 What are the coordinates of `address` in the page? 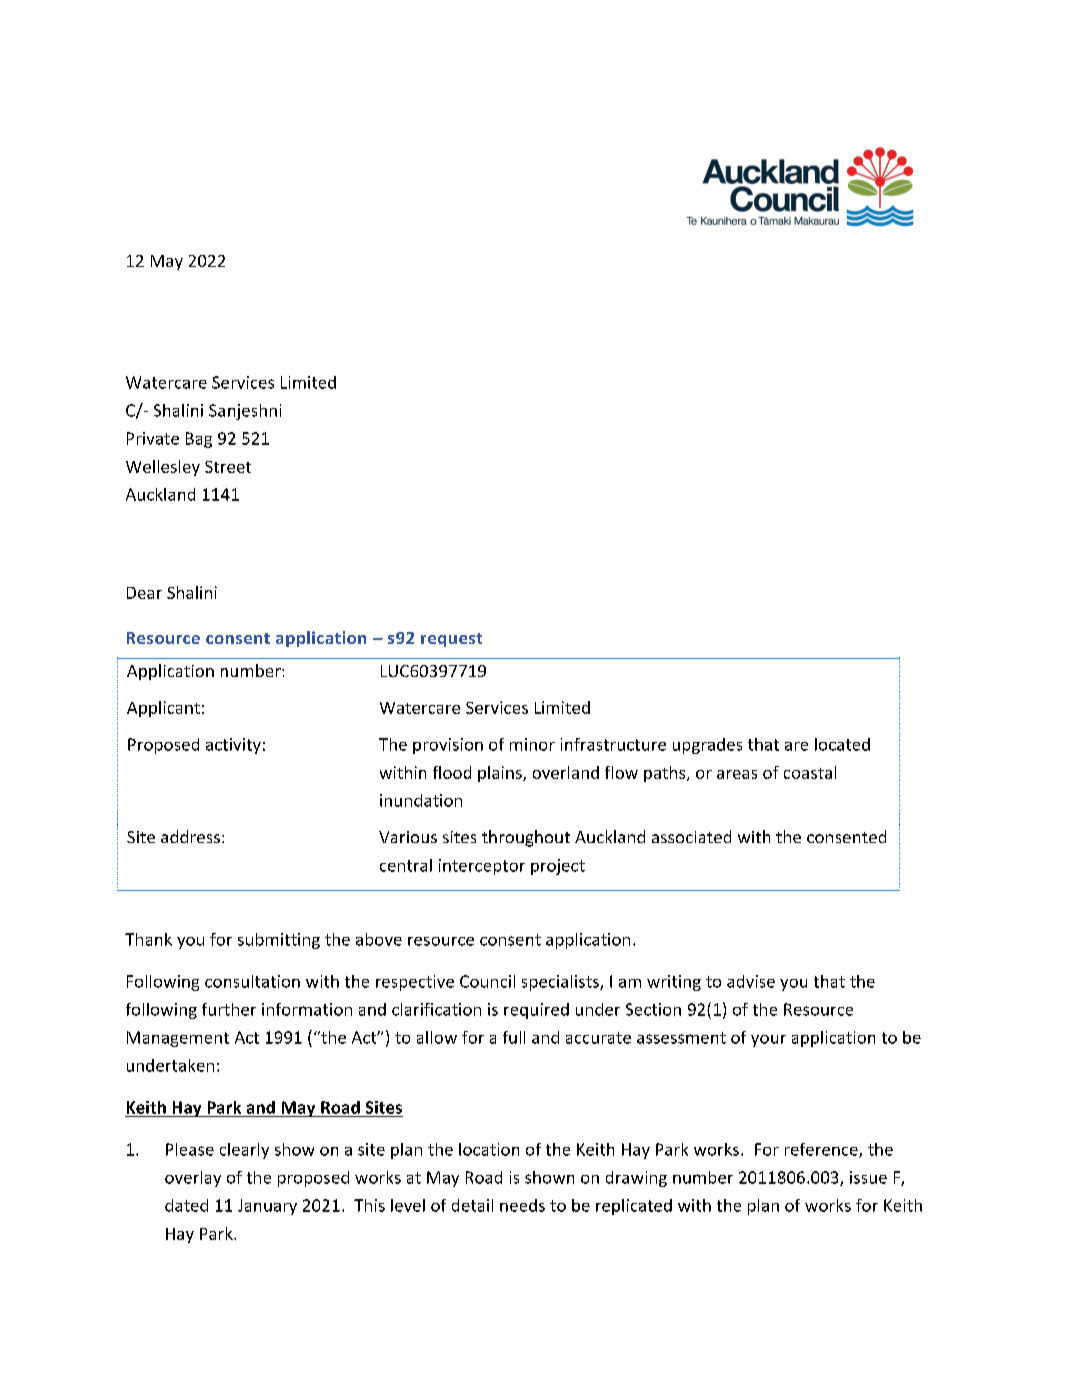 It's located at (190, 836).
